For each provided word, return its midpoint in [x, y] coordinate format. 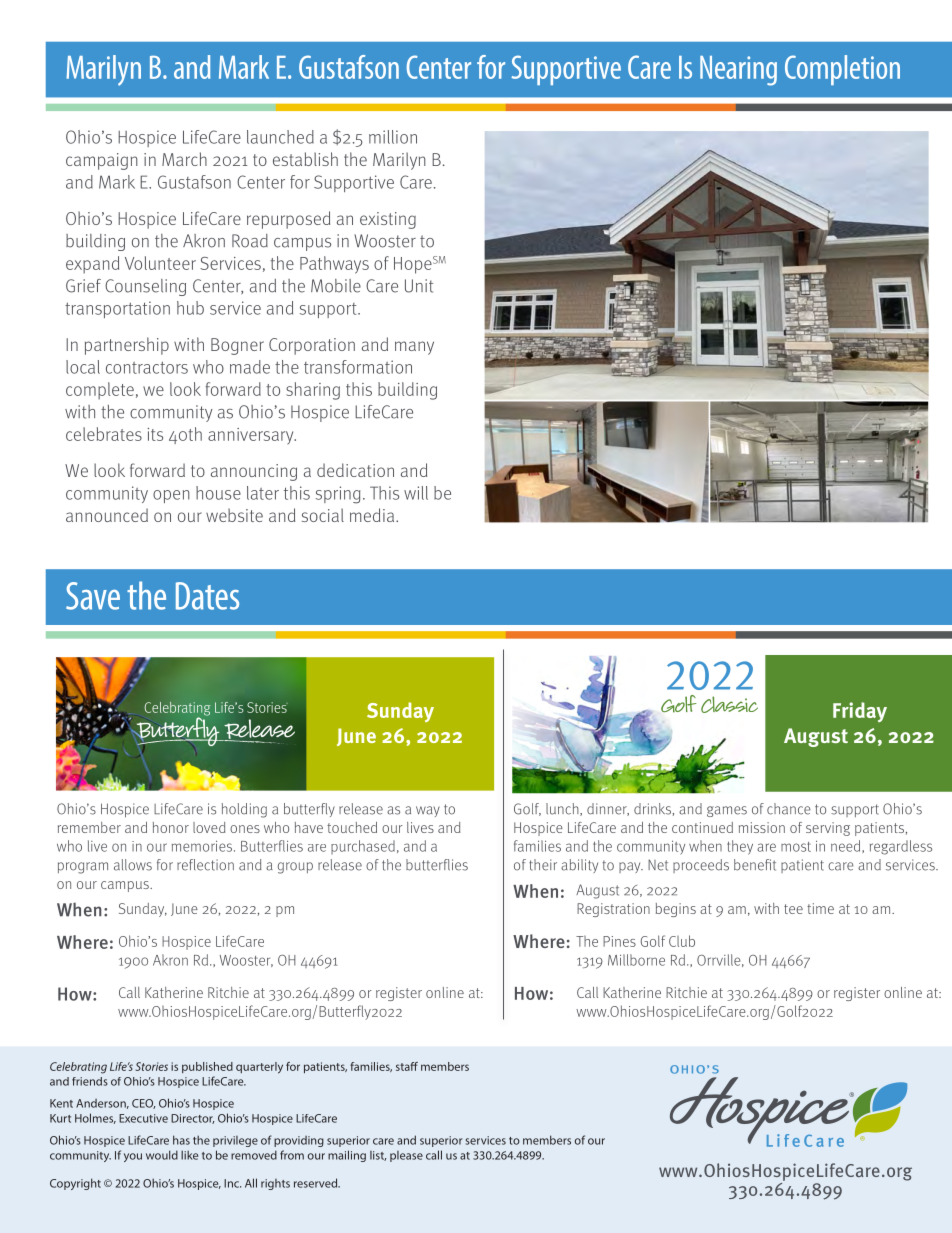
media [373, 515]
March [184, 159]
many [414, 348]
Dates [207, 596]
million [393, 137]
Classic [729, 704]
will [416, 493]
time [820, 908]
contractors [147, 367]
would [162, 1155]
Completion [842, 70]
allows [133, 865]
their [543, 865]
